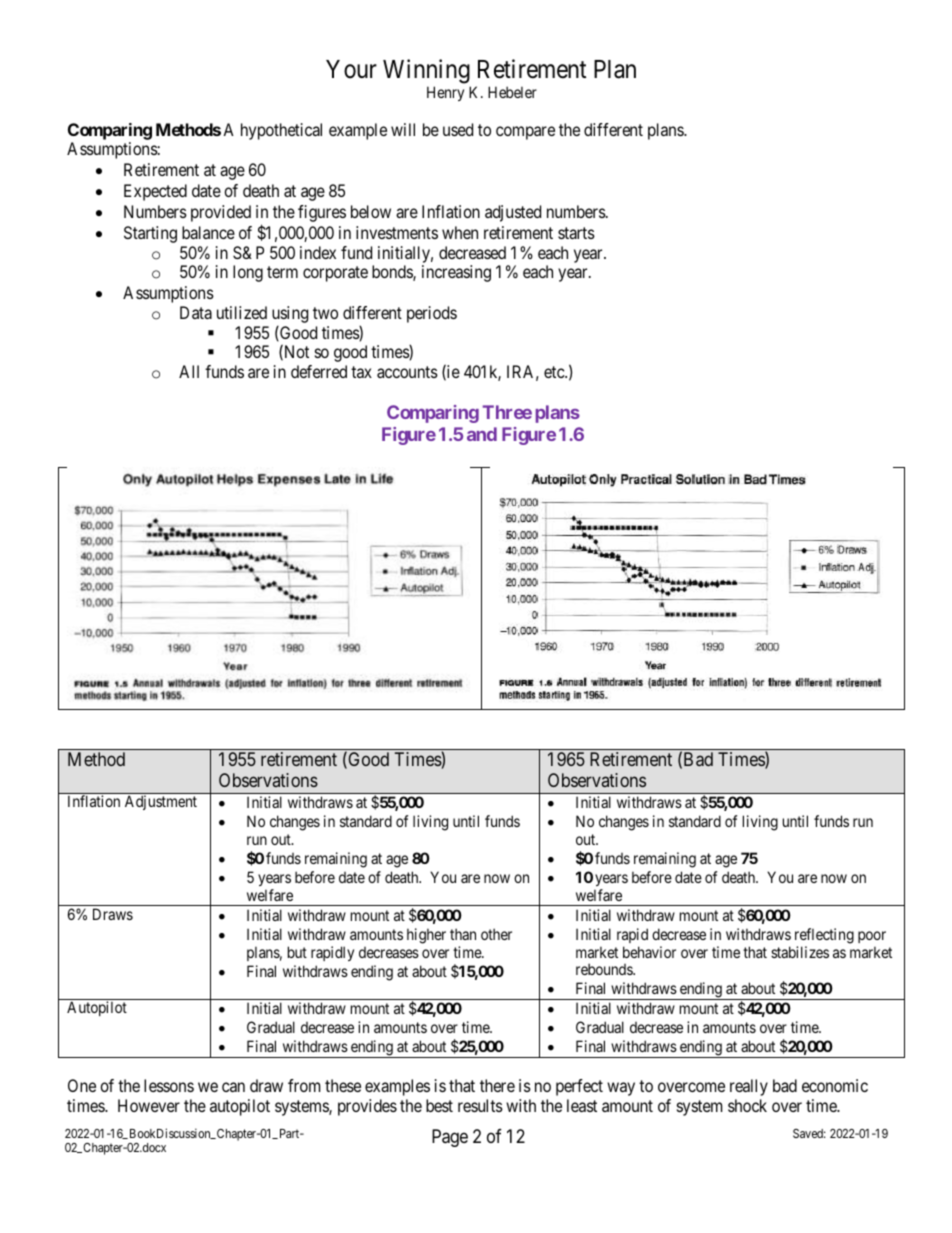 This screenshot has height=1233, width=952. What do you see at coordinates (281, 131) in the screenshot?
I see `hypothetical` at bounding box center [281, 131].
